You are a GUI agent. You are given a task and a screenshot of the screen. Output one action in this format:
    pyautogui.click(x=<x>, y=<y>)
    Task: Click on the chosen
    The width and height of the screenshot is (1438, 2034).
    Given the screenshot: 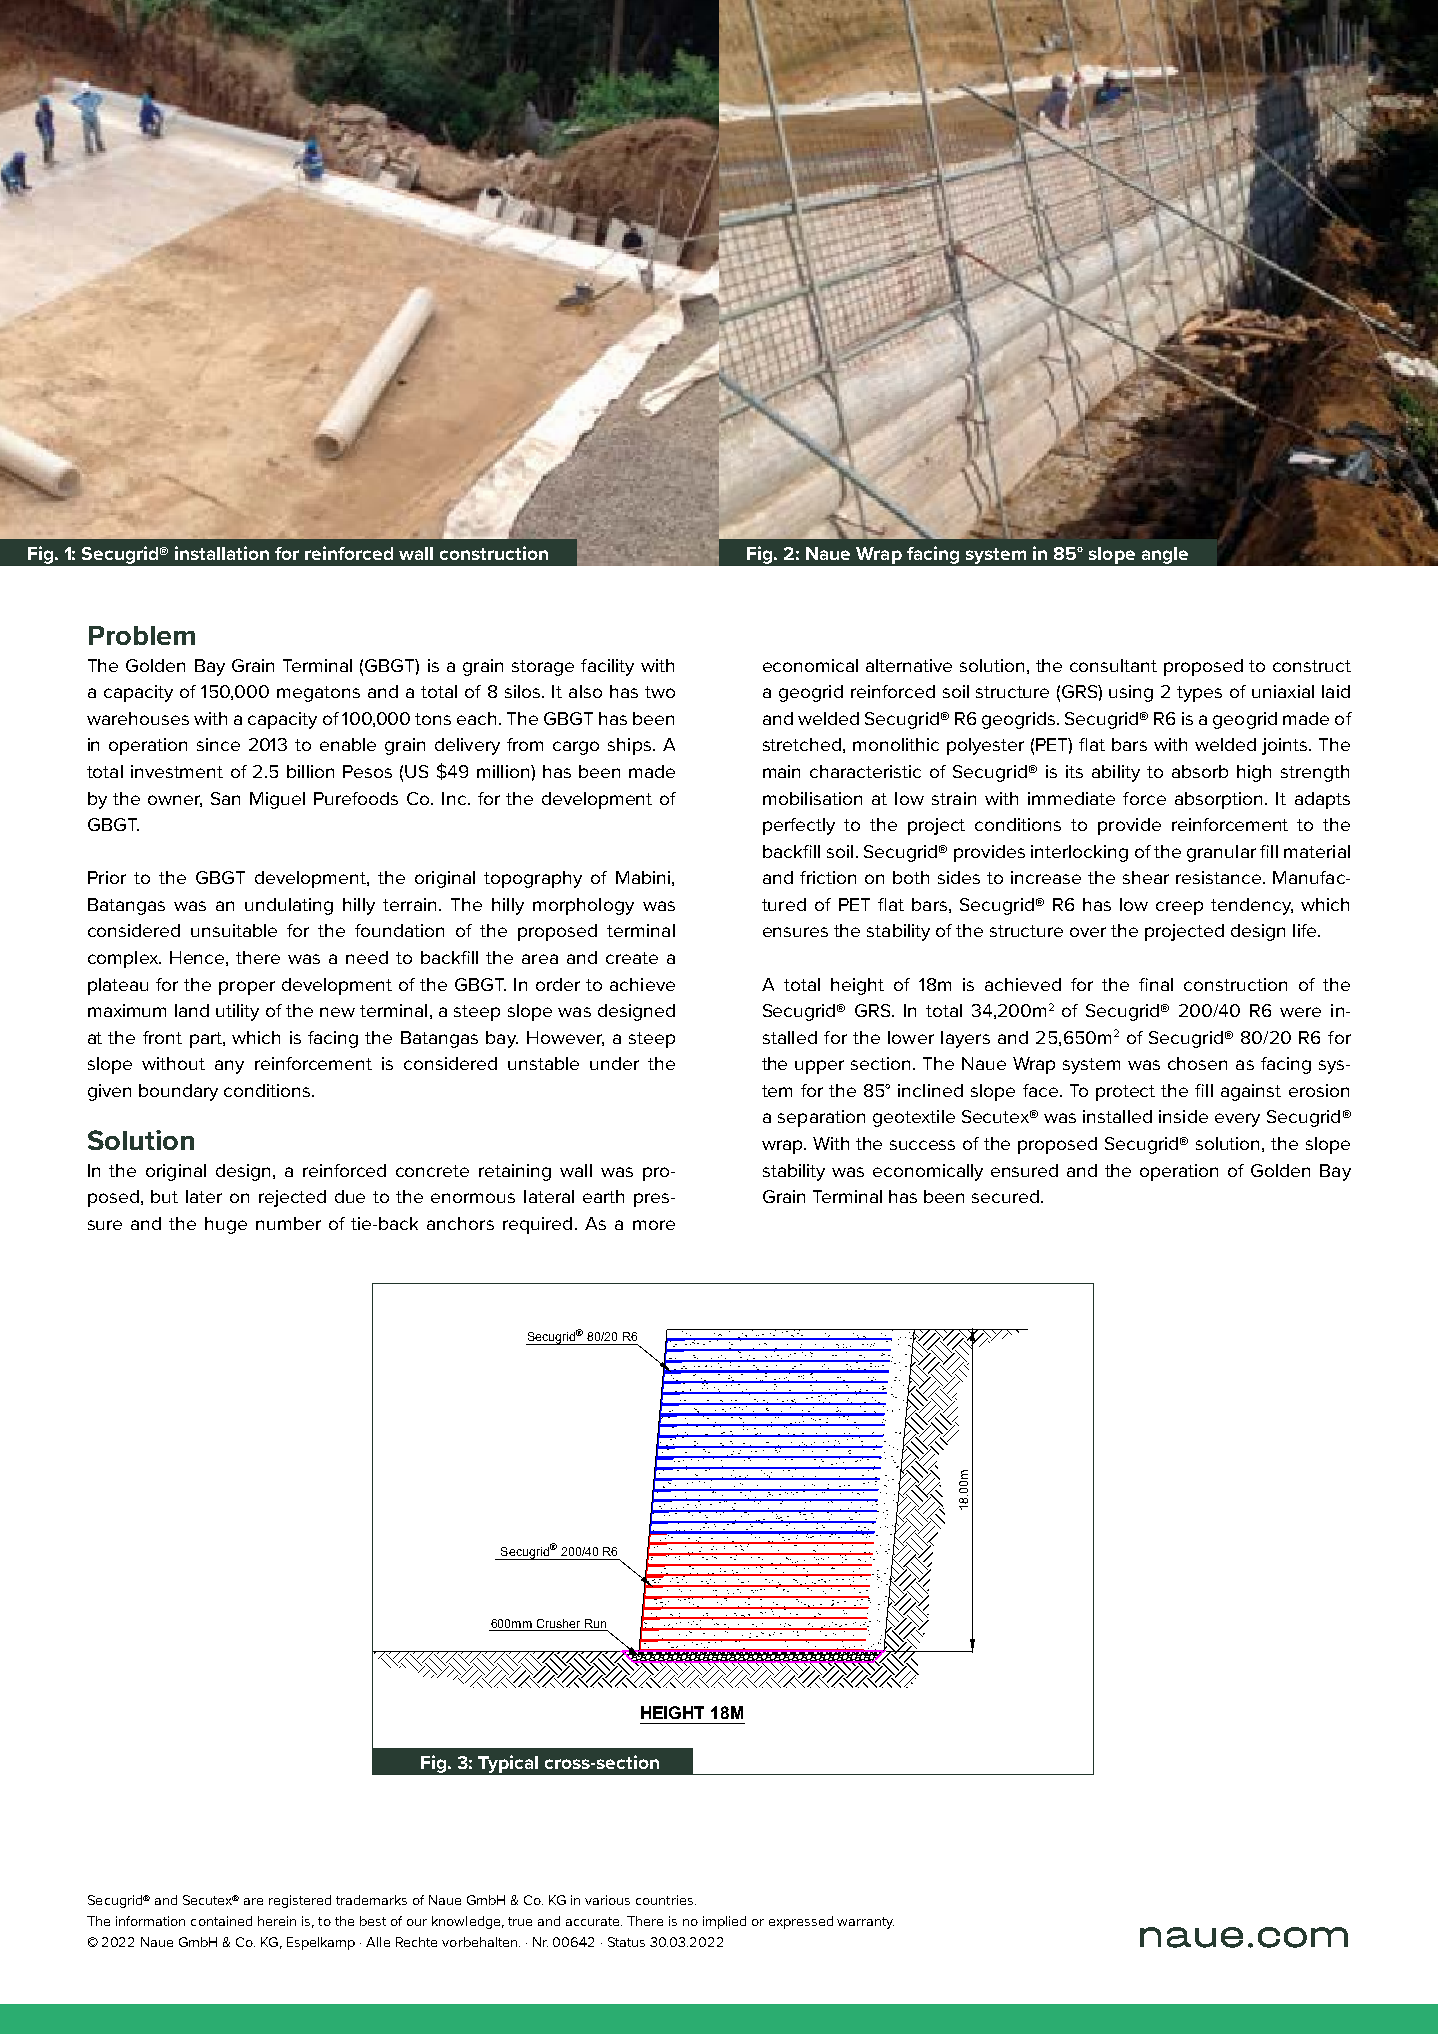 What is the action you would take?
    pyautogui.click(x=1197, y=1063)
